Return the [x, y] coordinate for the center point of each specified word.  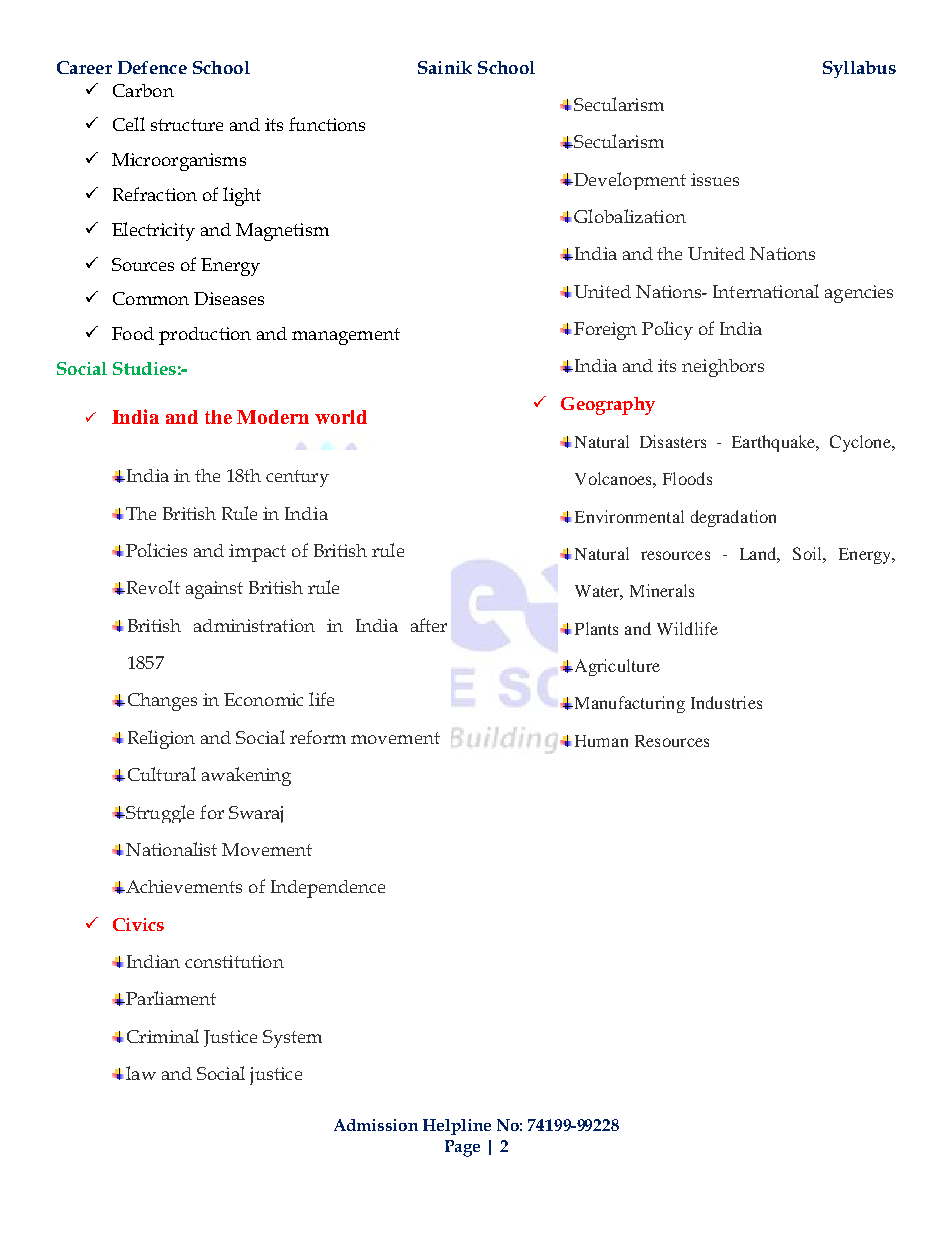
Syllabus [859, 69]
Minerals [662, 590]
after [429, 625]
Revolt [152, 587]
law [141, 1073]
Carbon [143, 90]
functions [327, 124]
